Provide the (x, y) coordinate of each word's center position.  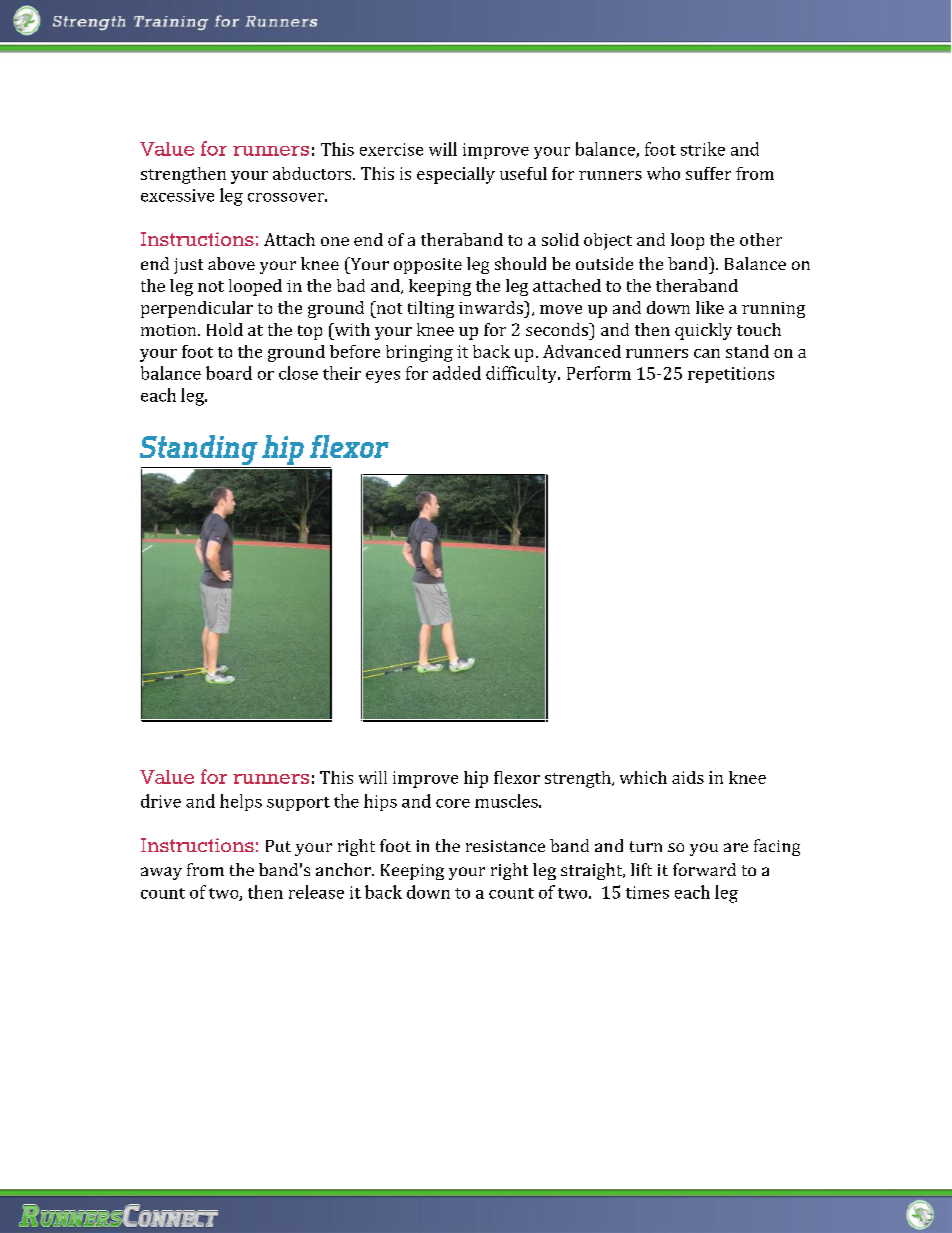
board (229, 373)
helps (241, 802)
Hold (225, 329)
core (453, 803)
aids (688, 777)
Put (278, 846)
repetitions (731, 375)
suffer (708, 173)
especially (456, 175)
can (707, 353)
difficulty (522, 374)
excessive (177, 195)
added (457, 373)
